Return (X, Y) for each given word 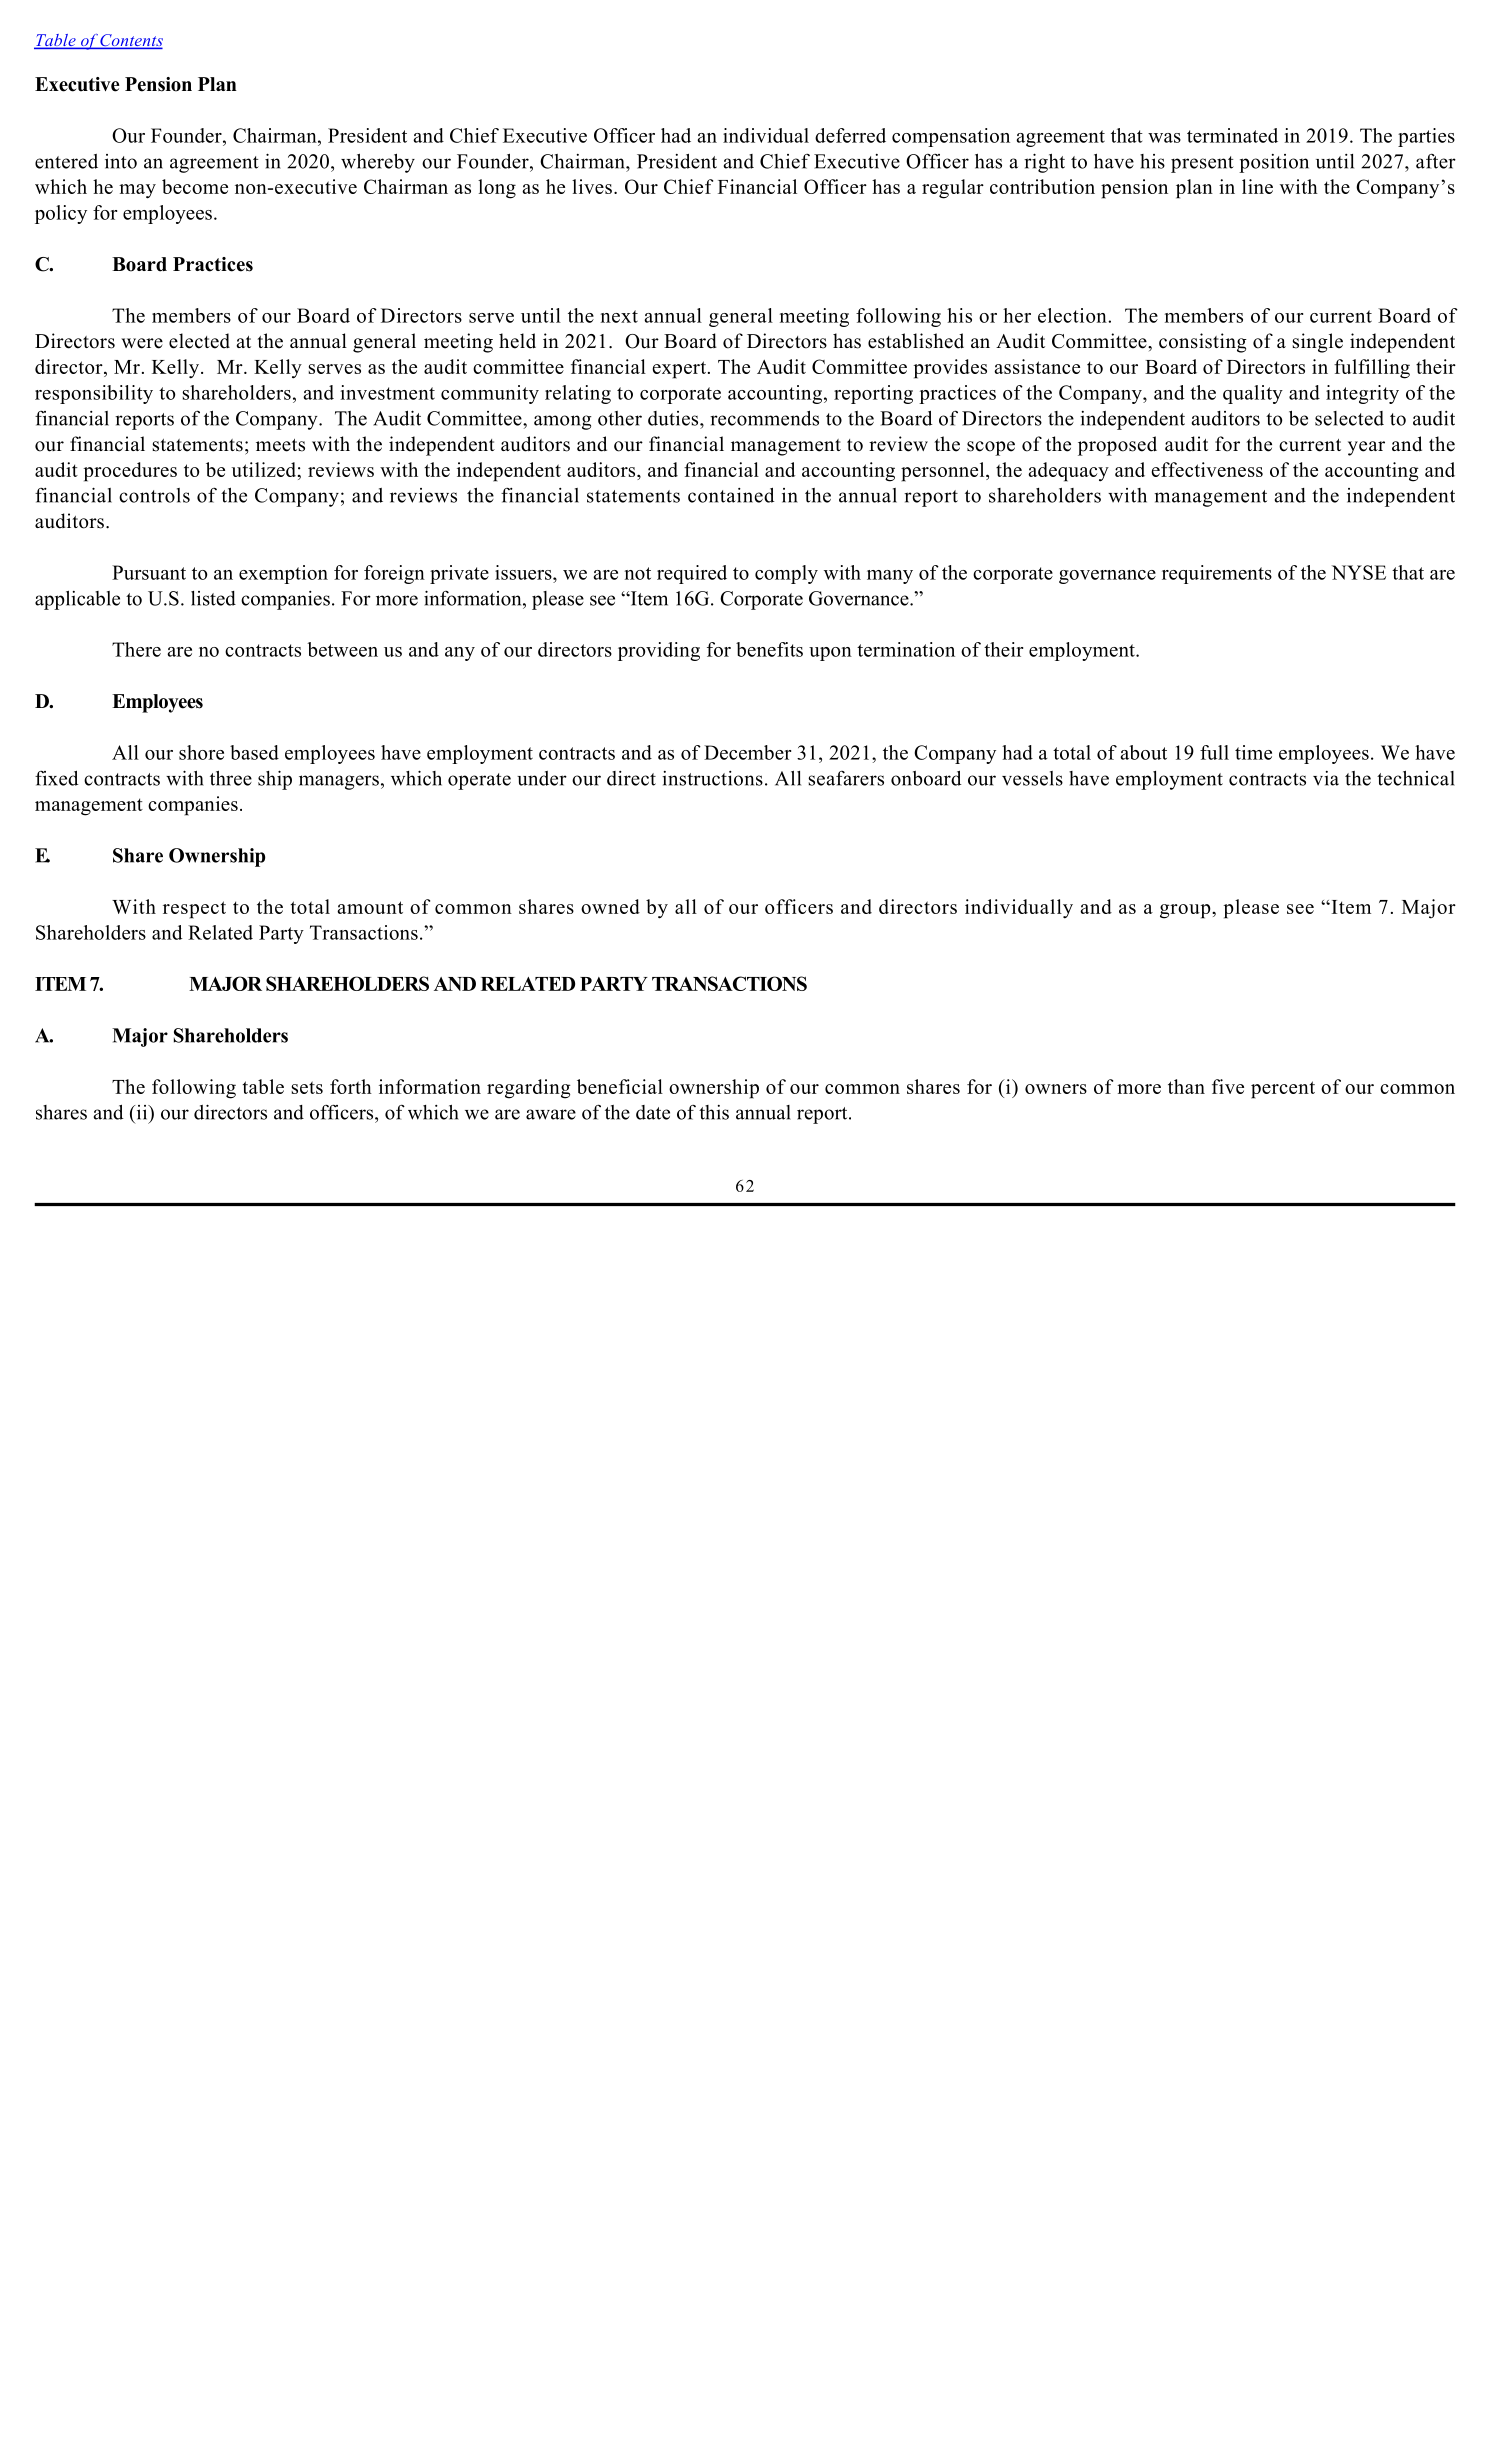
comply (786, 574)
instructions (712, 778)
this (714, 1112)
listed (213, 598)
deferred (850, 135)
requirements (1217, 574)
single (1318, 343)
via (1326, 778)
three (231, 778)
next (619, 316)
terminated (1232, 135)
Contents (131, 41)
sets (307, 1087)
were (142, 343)
